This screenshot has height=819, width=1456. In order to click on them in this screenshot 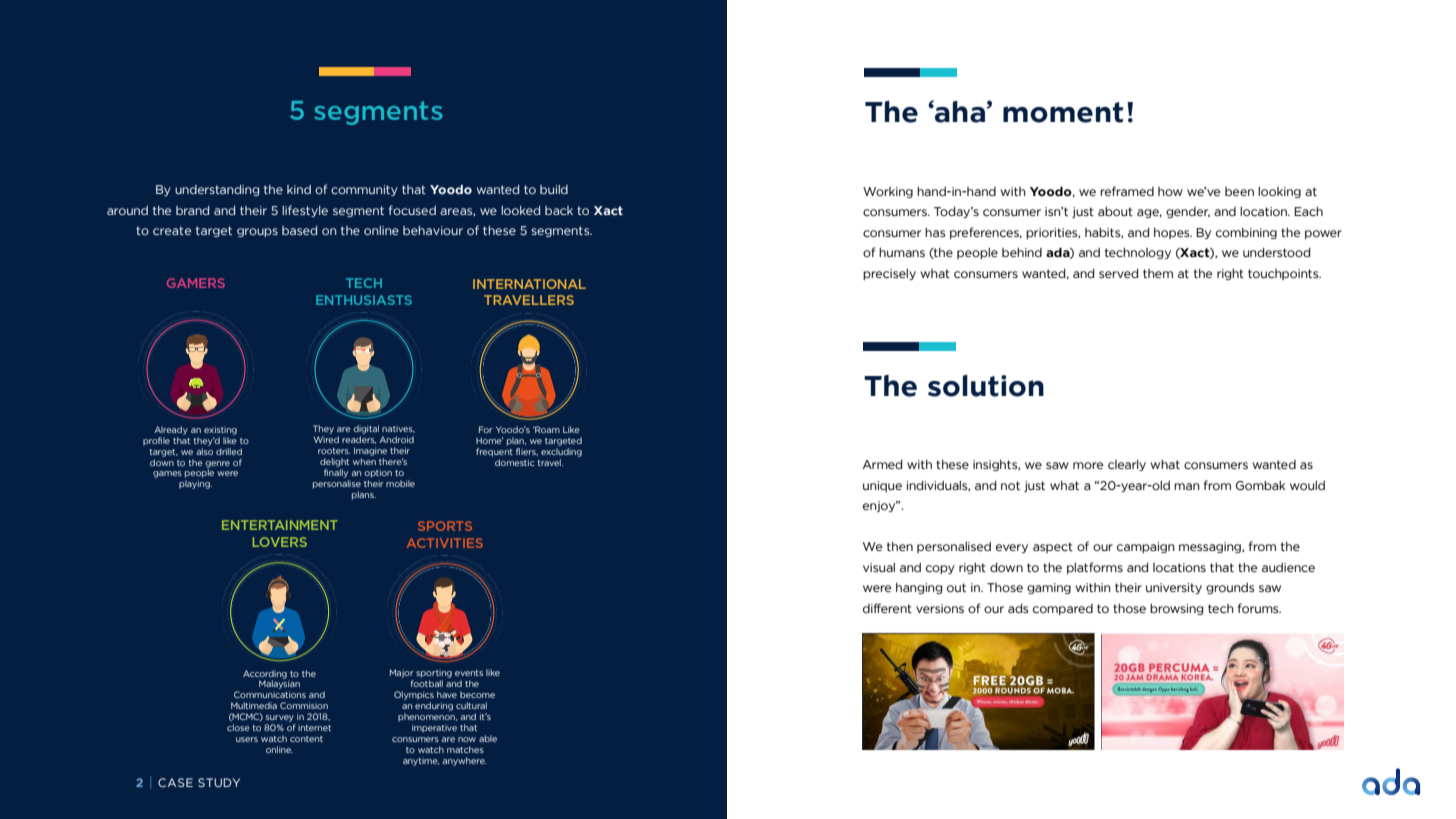, I will do `click(1158, 274)`.
